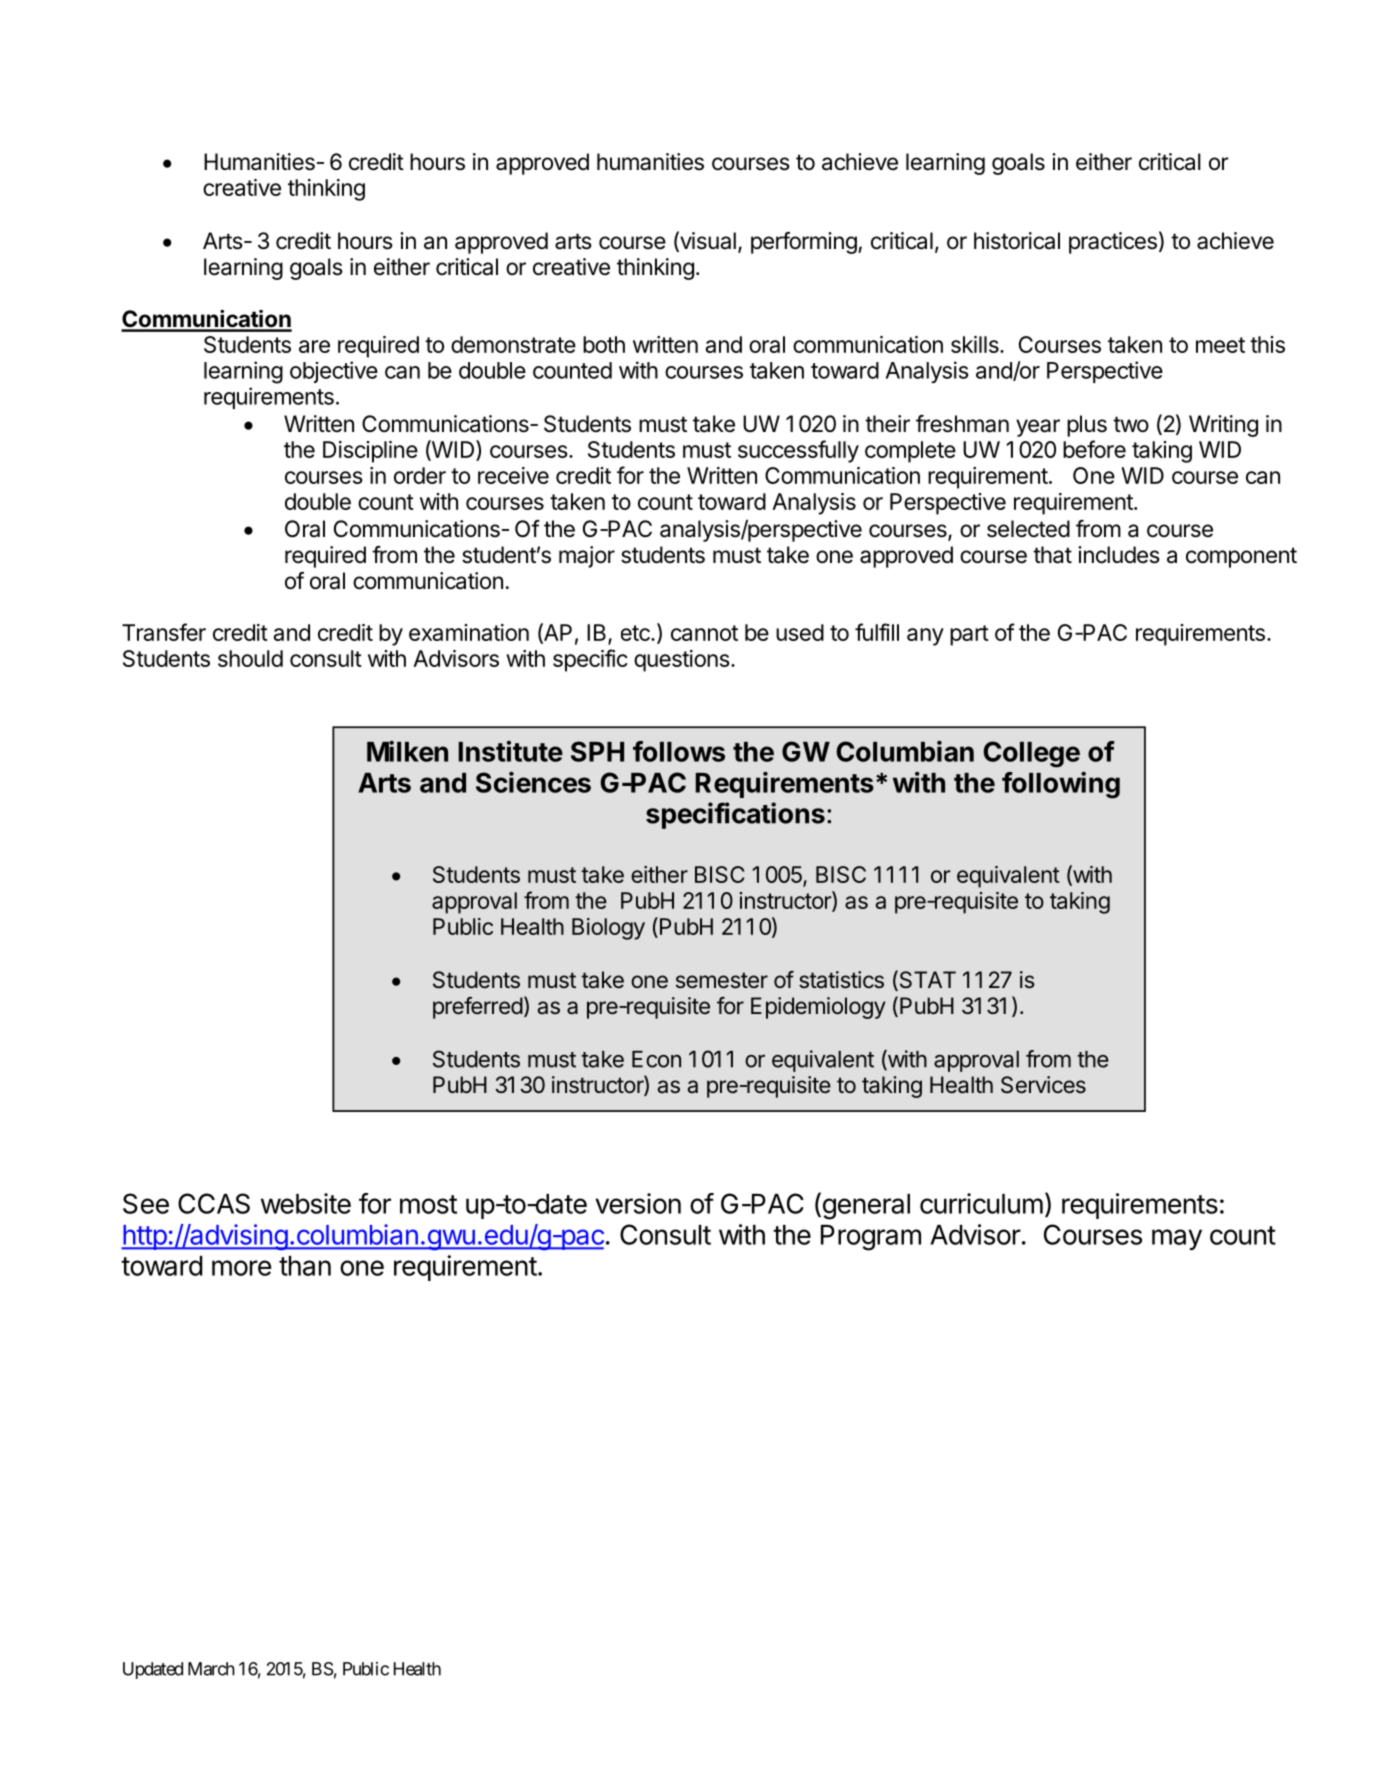 The height and width of the screenshot is (1784, 1378). Describe the element at coordinates (1043, 1085) in the screenshot. I see `Services` at that location.
